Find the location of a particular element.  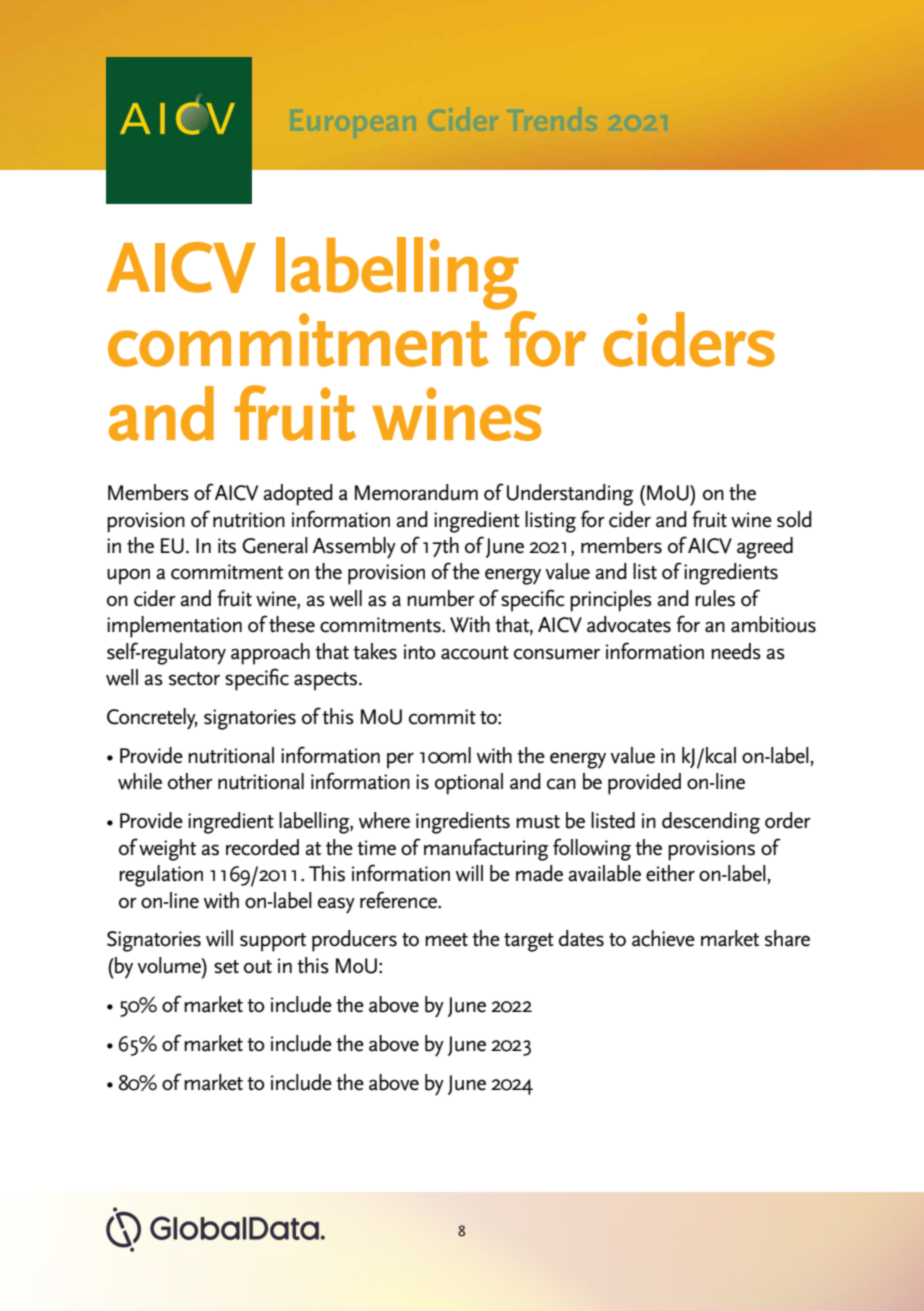

rules is located at coordinates (715, 598).
